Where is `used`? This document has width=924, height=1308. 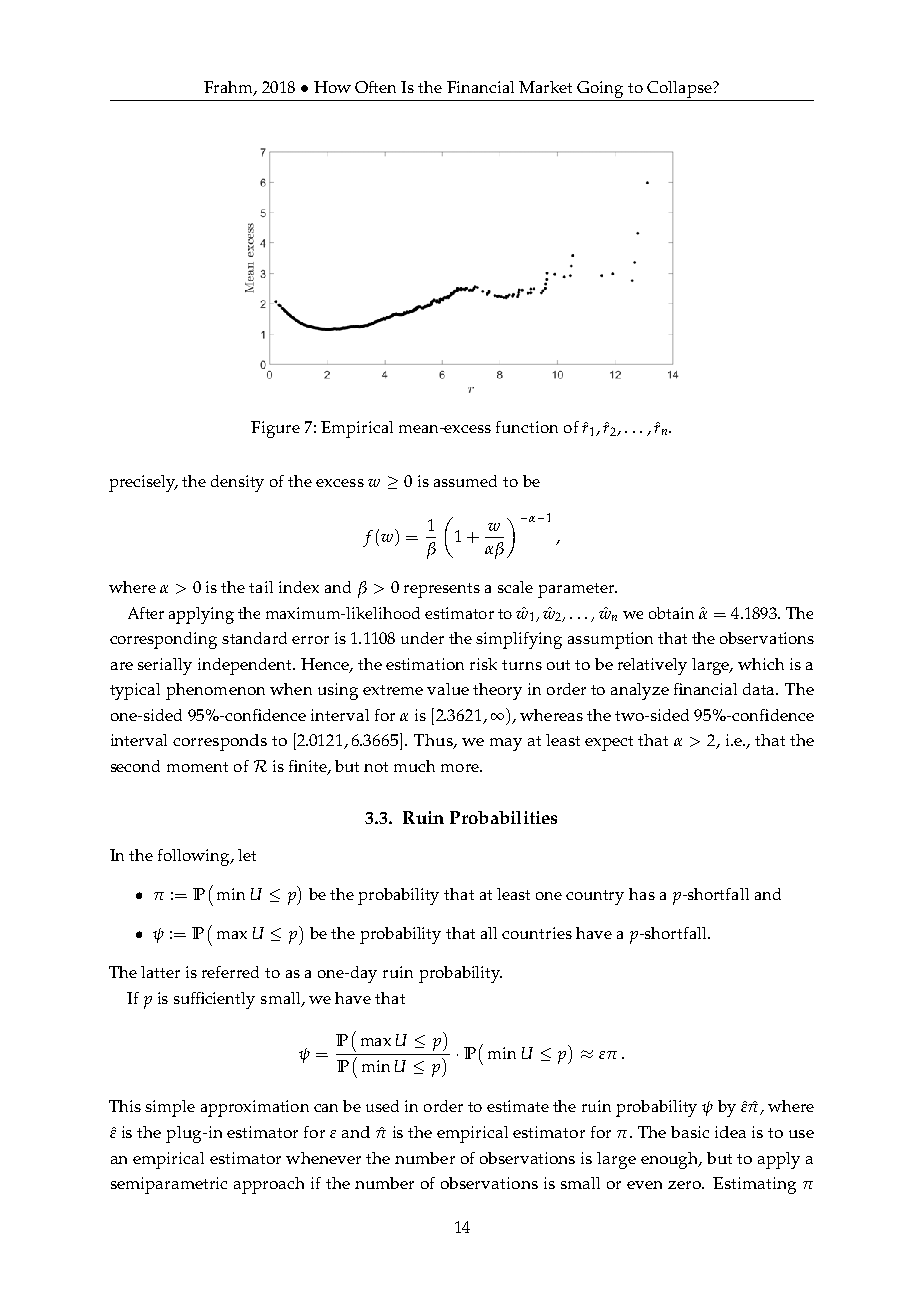
used is located at coordinates (382, 1106).
